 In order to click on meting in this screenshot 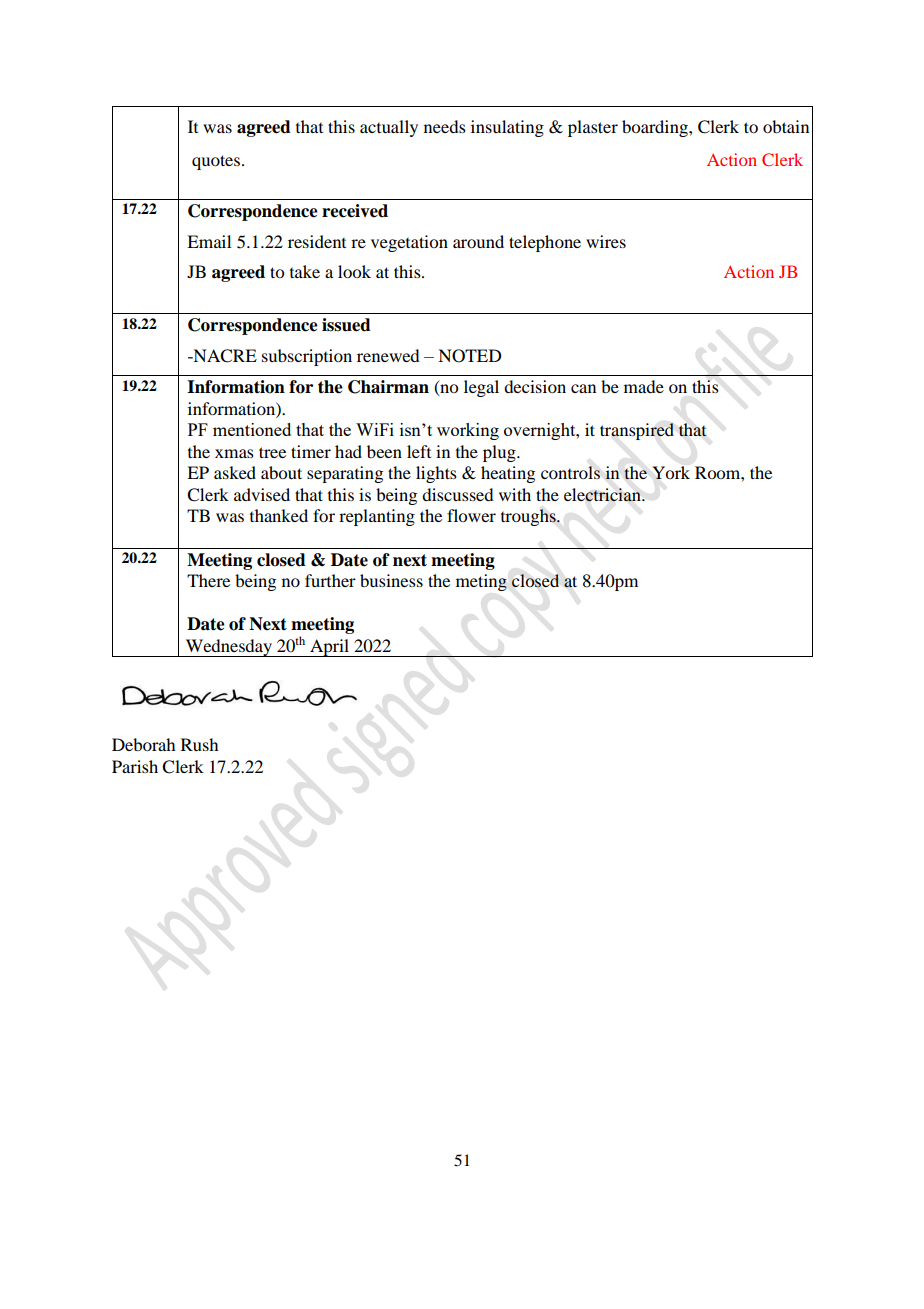, I will do `click(481, 582)`.
